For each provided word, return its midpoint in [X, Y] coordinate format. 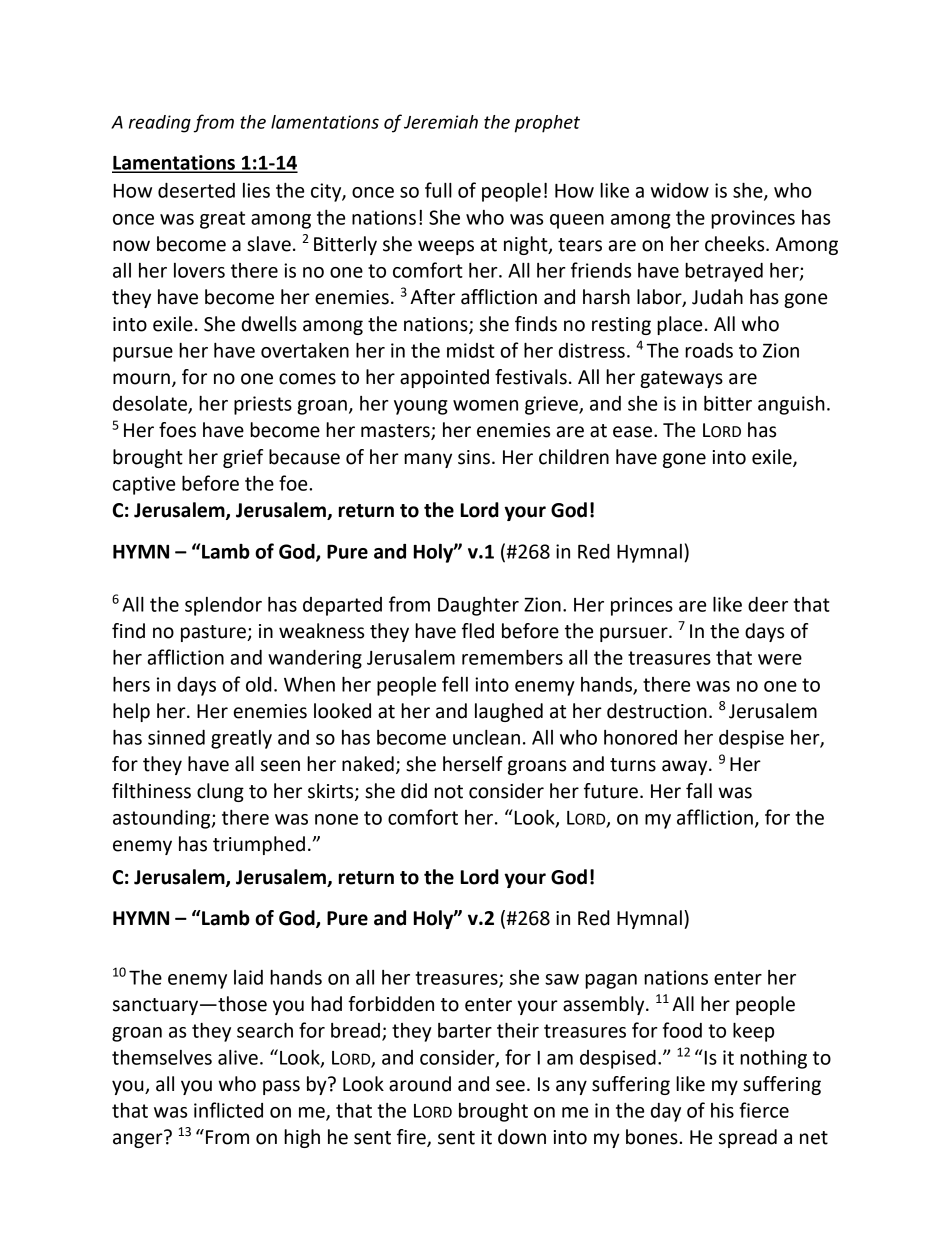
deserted [196, 190]
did [414, 791]
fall [699, 791]
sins [474, 457]
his [722, 1110]
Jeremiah [441, 122]
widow [680, 190]
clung [220, 792]
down [522, 1137]
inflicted [228, 1110]
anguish [791, 405]
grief [243, 458]
